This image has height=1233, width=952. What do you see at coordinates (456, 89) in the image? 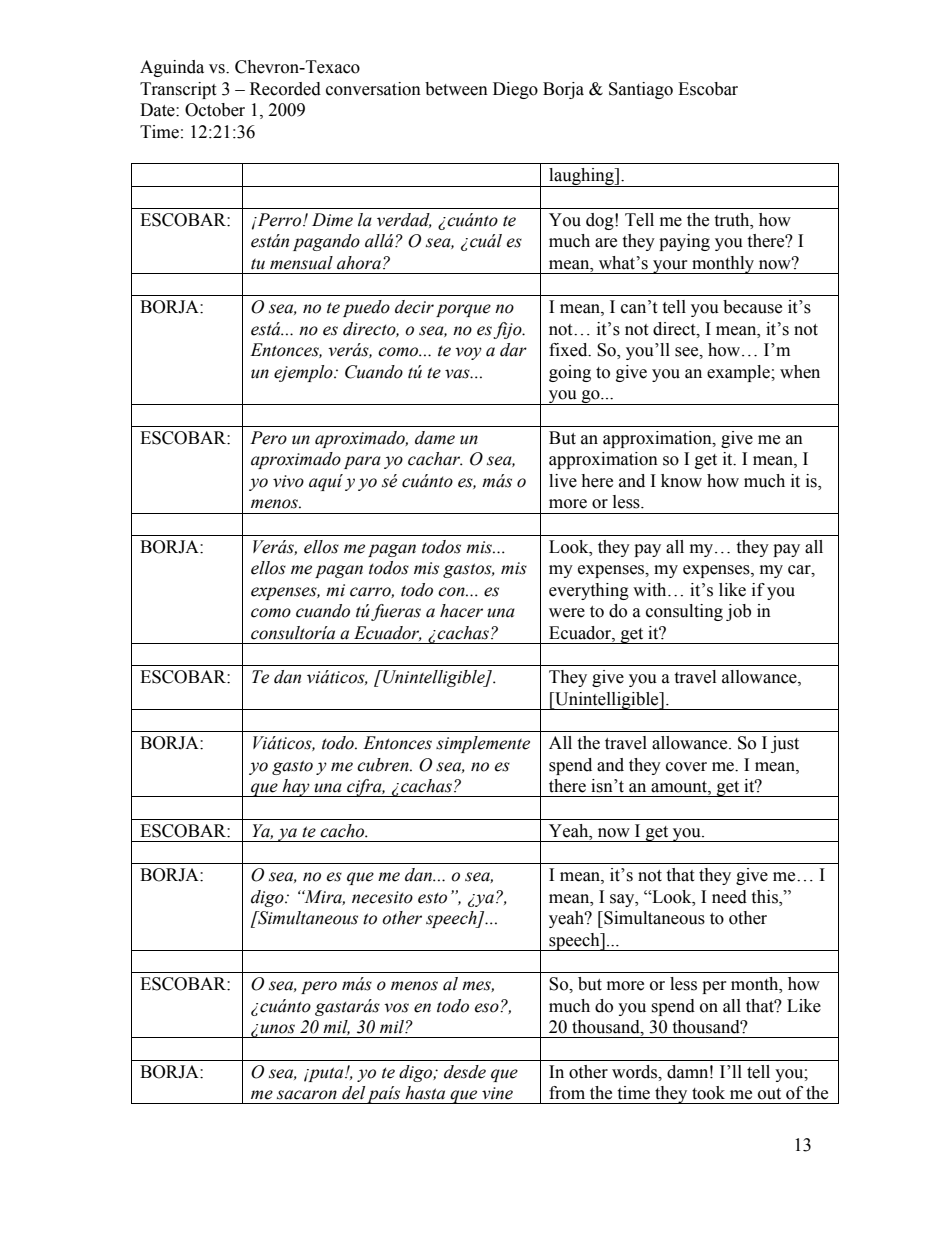
I see `between` at bounding box center [456, 89].
